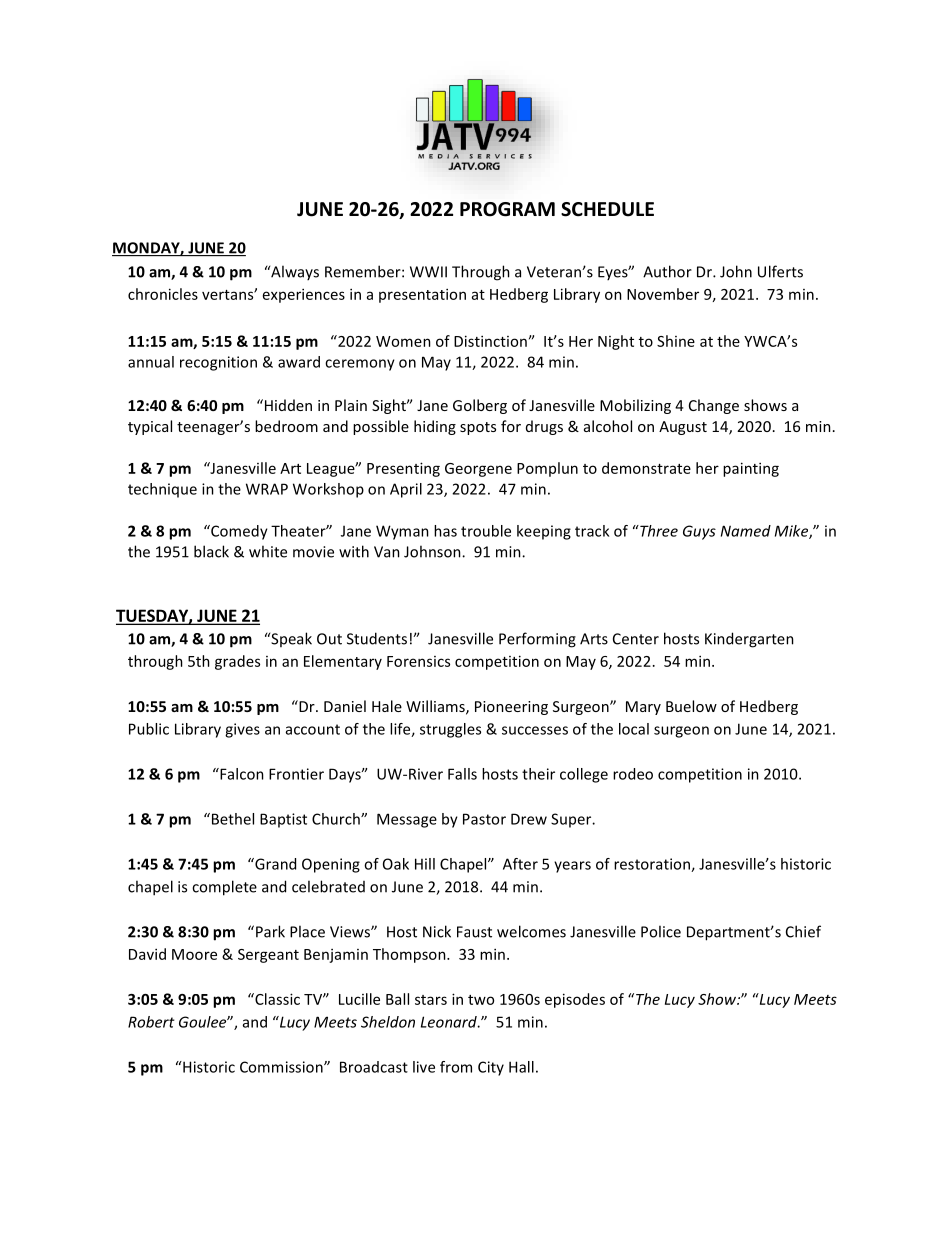  I want to click on Commission, so click(282, 1067).
